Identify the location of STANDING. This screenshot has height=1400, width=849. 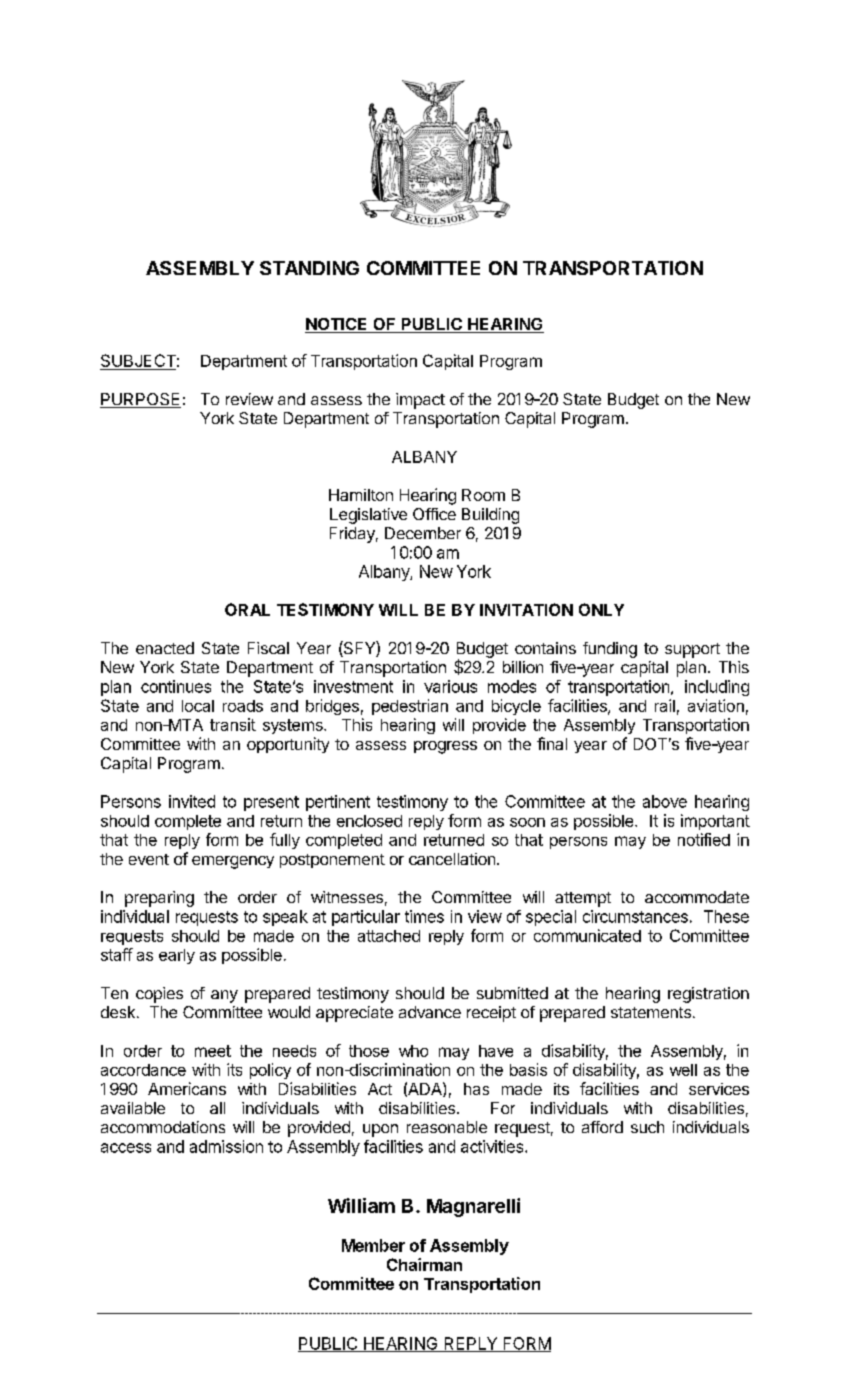
(309, 268).
